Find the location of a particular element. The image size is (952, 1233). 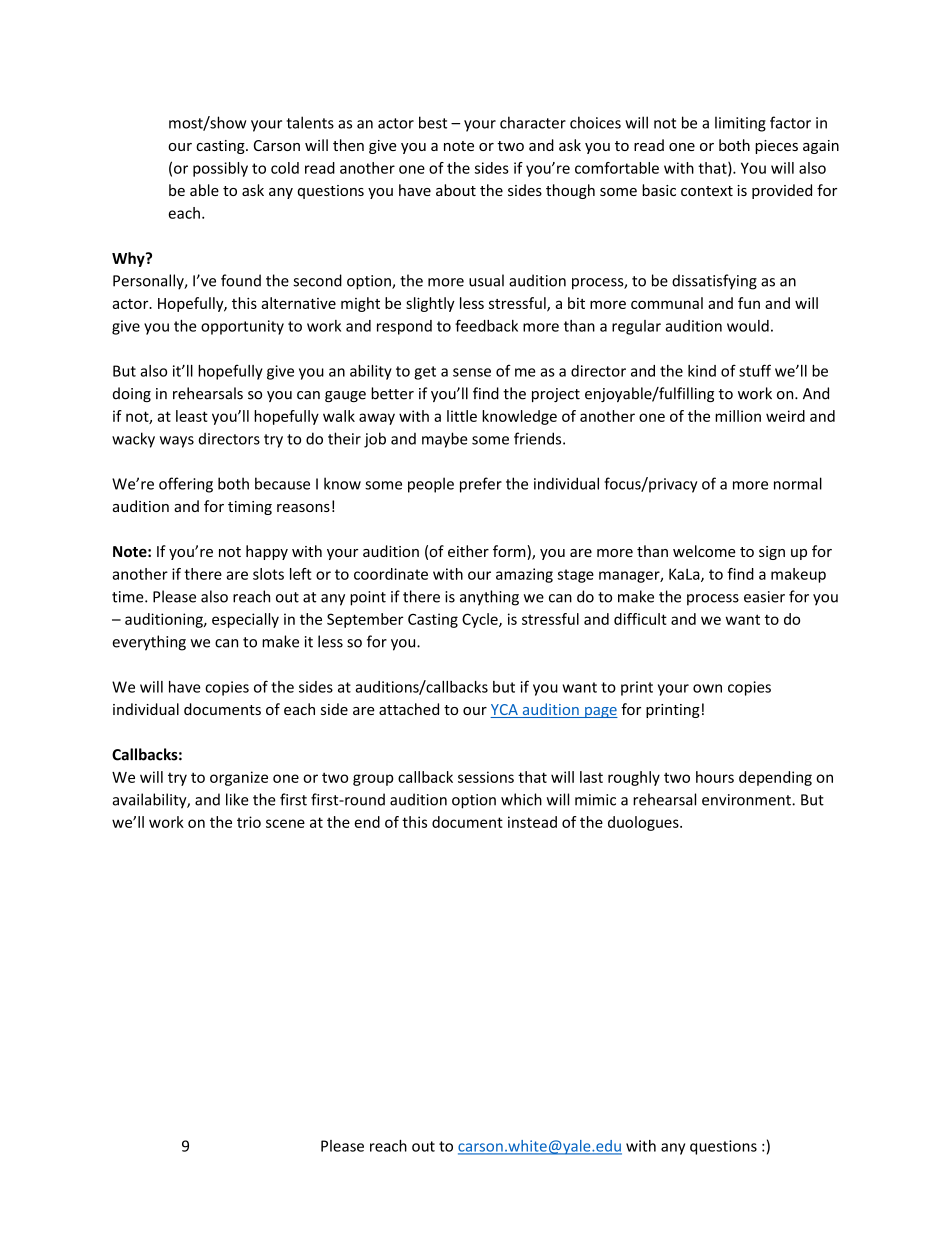

opportunity is located at coordinates (242, 327).
